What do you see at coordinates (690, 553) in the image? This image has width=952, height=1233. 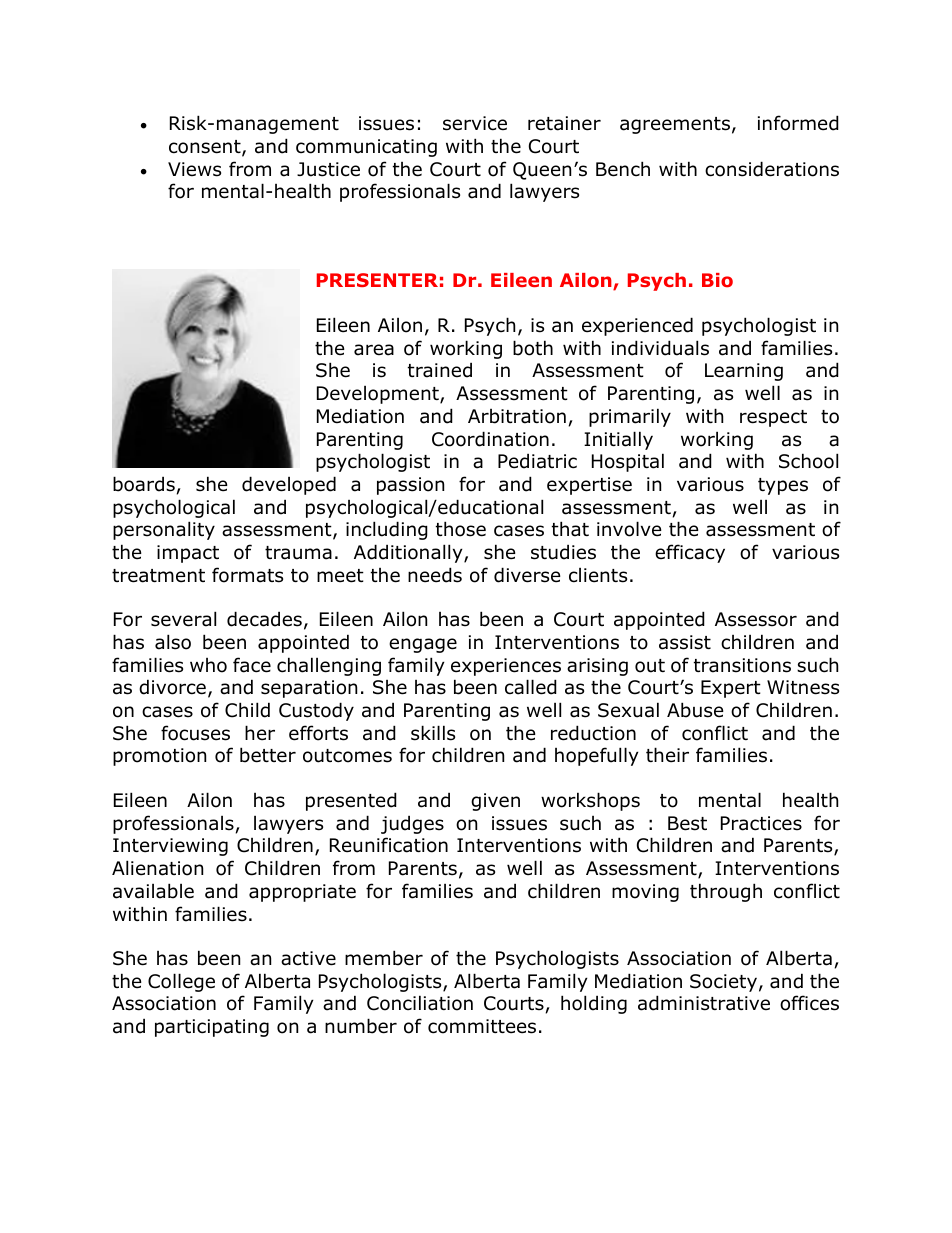 I see `efficacy` at bounding box center [690, 553].
